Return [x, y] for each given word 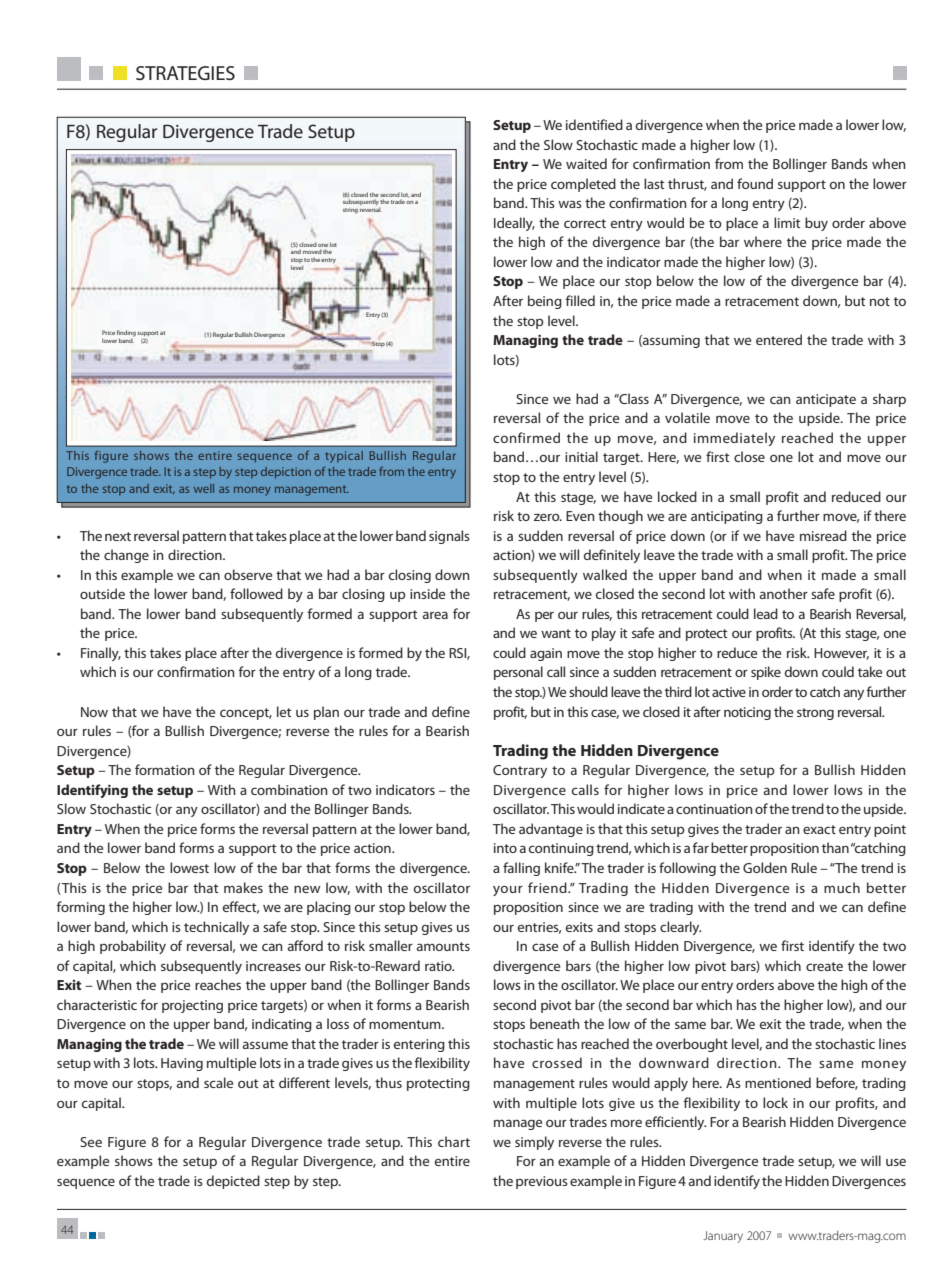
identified [594, 124]
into [505, 848]
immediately [734, 439]
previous [542, 1182]
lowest [189, 867]
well [204, 488]
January [723, 1237]
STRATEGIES [185, 73]
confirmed [526, 437]
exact [819, 829]
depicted [233, 1182]
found [755, 183]
